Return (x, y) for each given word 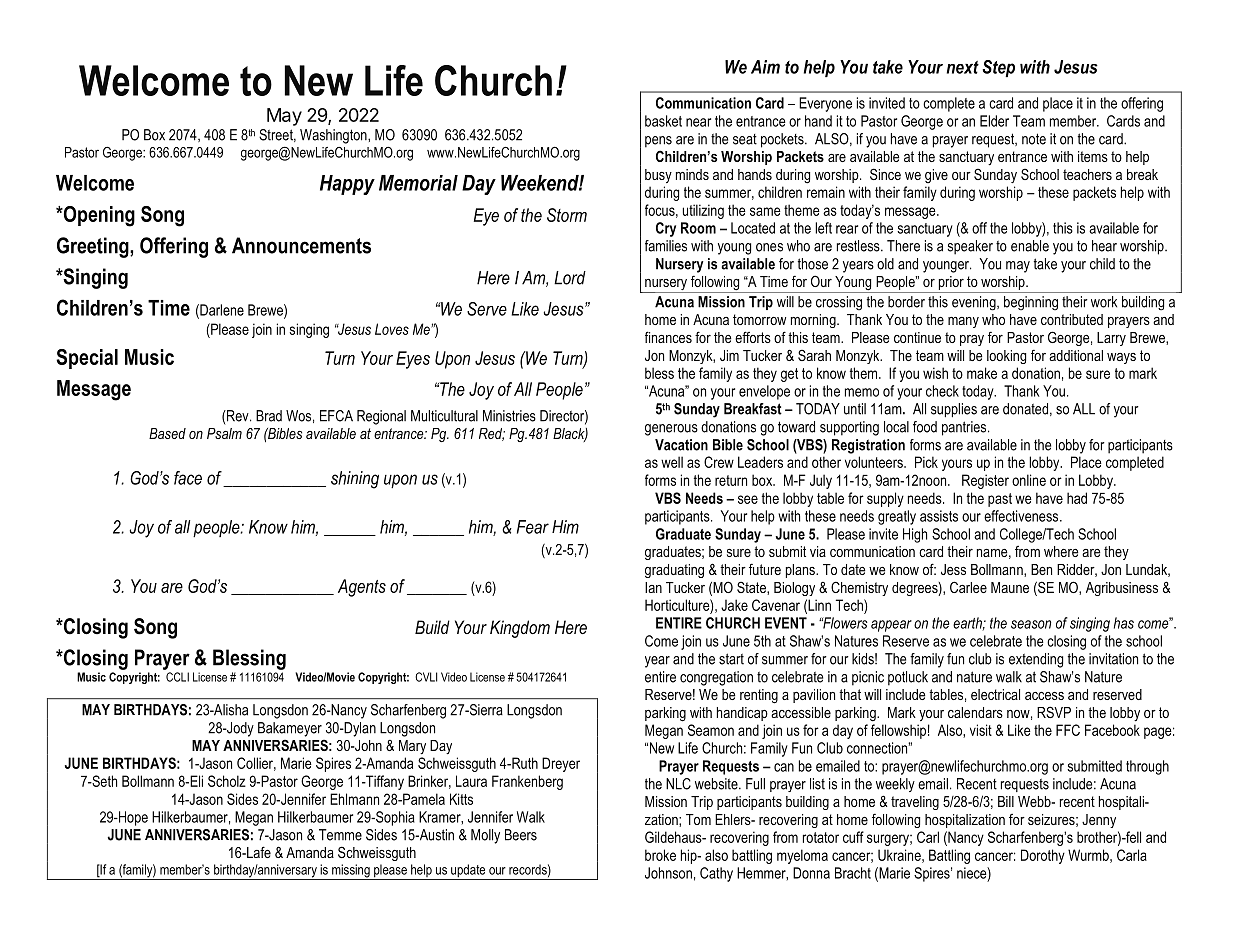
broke (660, 855)
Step (998, 68)
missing (351, 872)
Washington (334, 136)
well (672, 462)
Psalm (224, 433)
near (698, 122)
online (1029, 480)
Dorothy (1043, 856)
